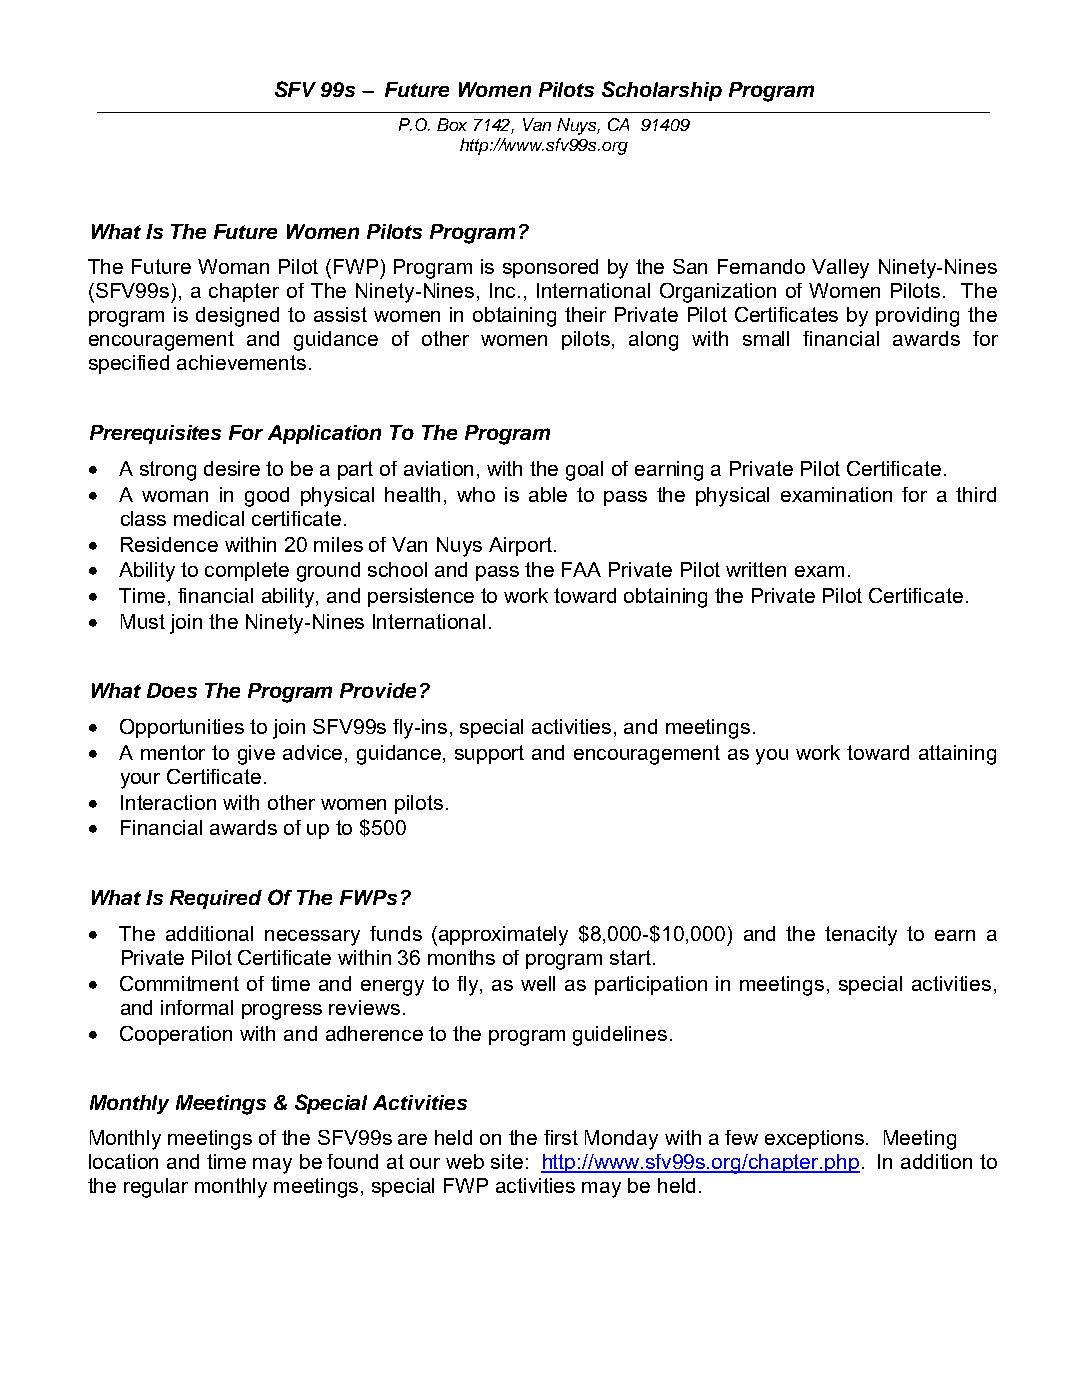 The width and height of the image is (1074, 1390). What do you see at coordinates (581, 569) in the image?
I see `FAA` at bounding box center [581, 569].
